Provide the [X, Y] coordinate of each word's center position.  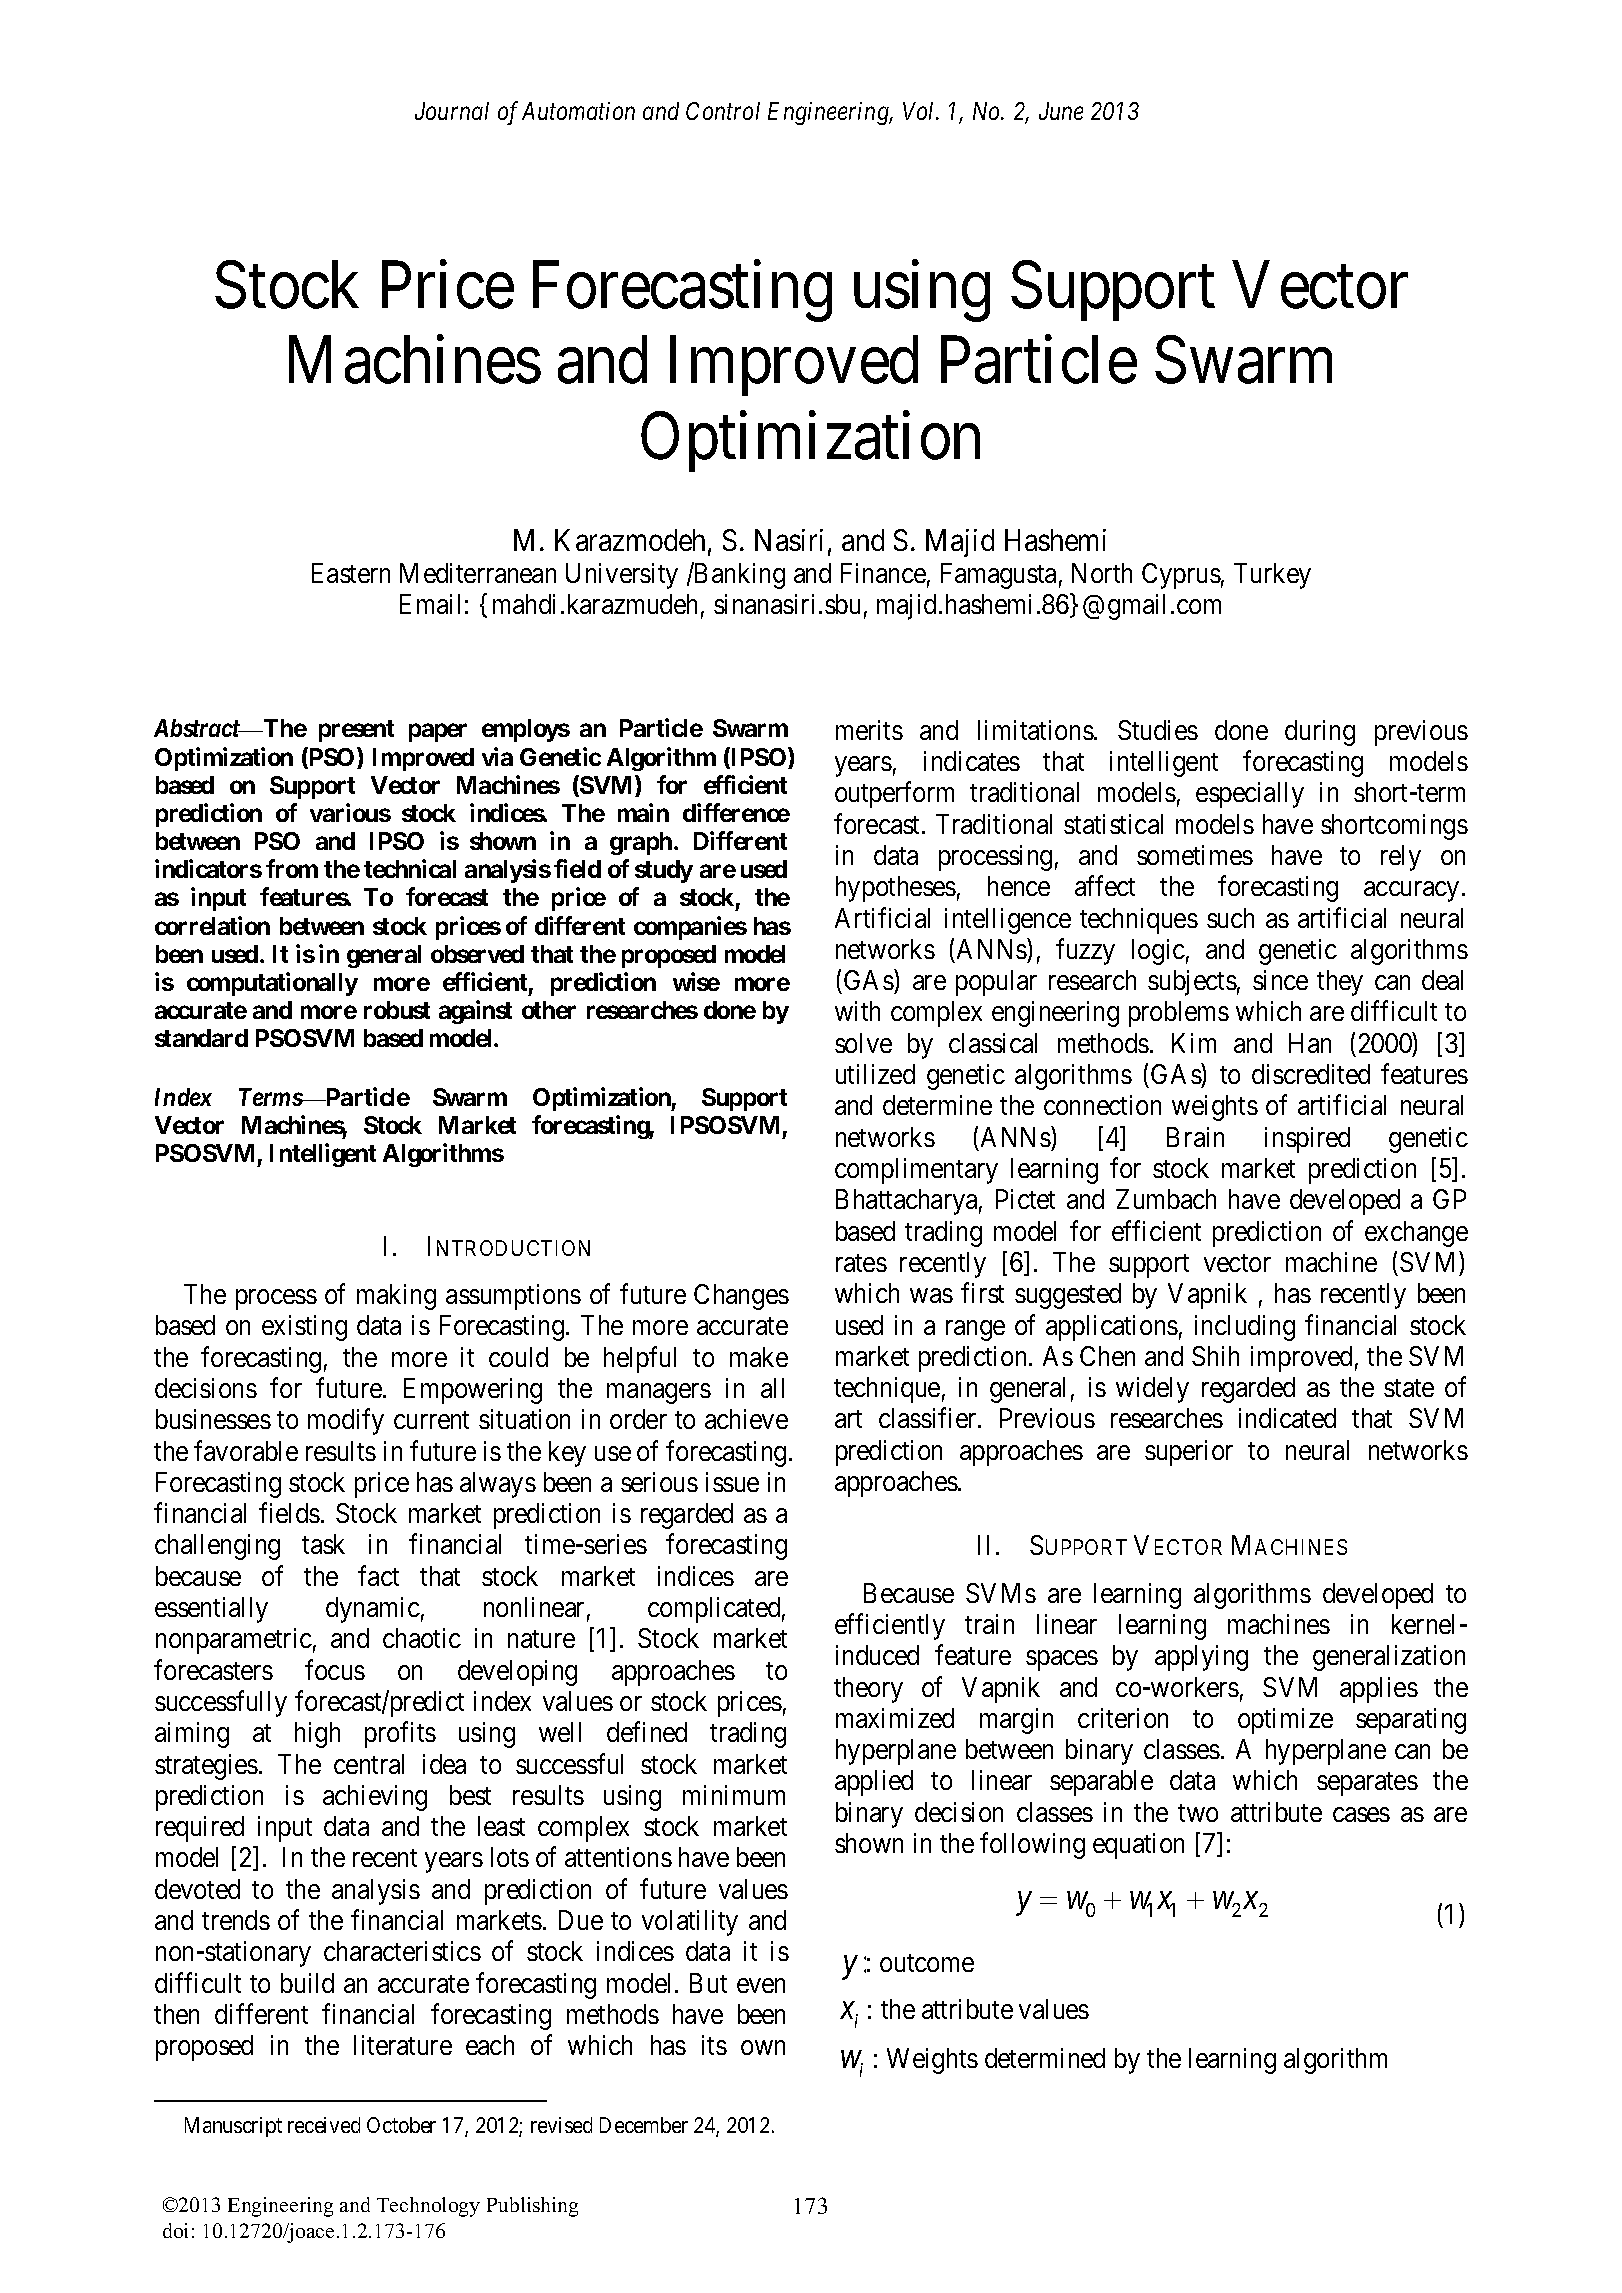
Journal [452, 111]
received [324, 2125]
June [1061, 111]
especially [1250, 795]
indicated [1287, 1418]
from [292, 868]
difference [736, 812]
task [323, 1544]
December [644, 2125]
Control [723, 111]
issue [732, 1482]
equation [1138, 1846]
